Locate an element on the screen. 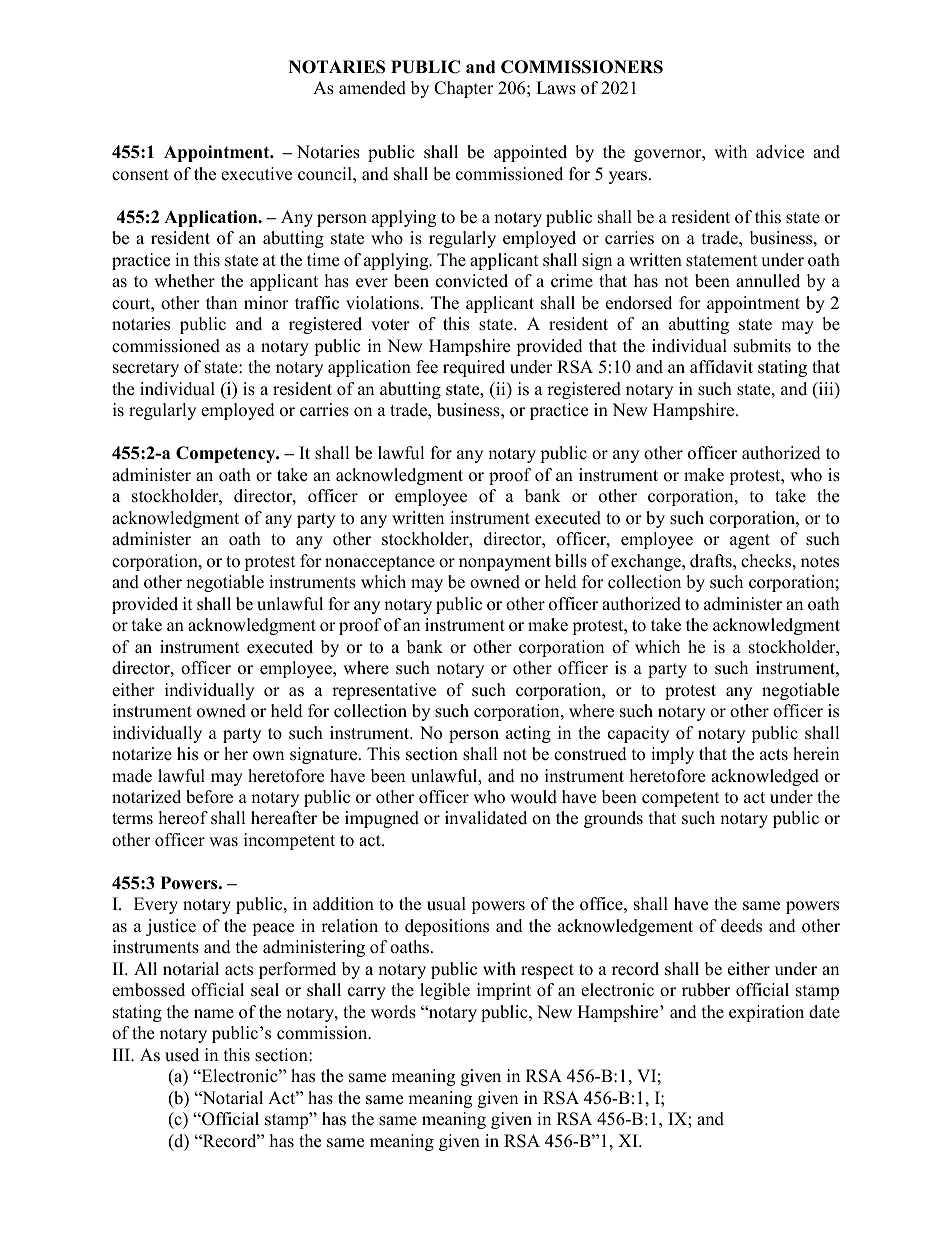 The height and width of the screenshot is (1233, 952). executive is located at coordinates (256, 174).
